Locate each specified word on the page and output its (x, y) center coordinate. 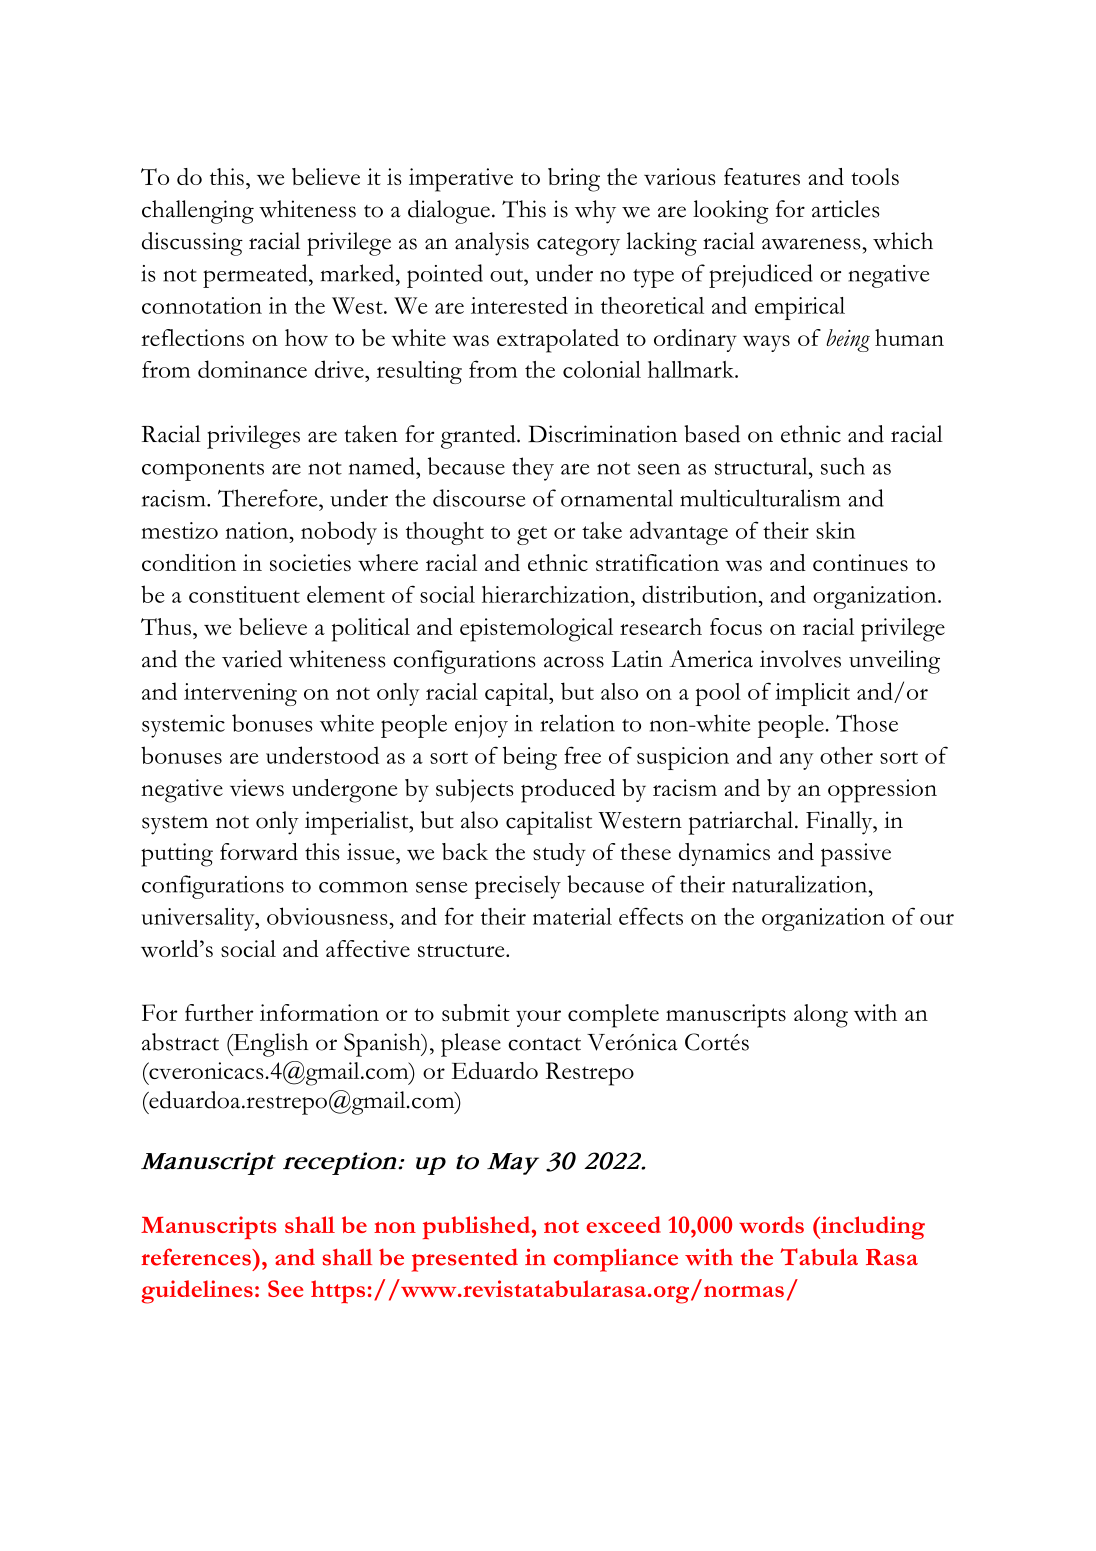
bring (574, 180)
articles (846, 209)
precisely (518, 887)
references (197, 1257)
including (872, 1228)
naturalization (801, 884)
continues (860, 562)
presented (465, 1260)
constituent (244, 594)
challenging (198, 212)
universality (199, 919)
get (532, 535)
